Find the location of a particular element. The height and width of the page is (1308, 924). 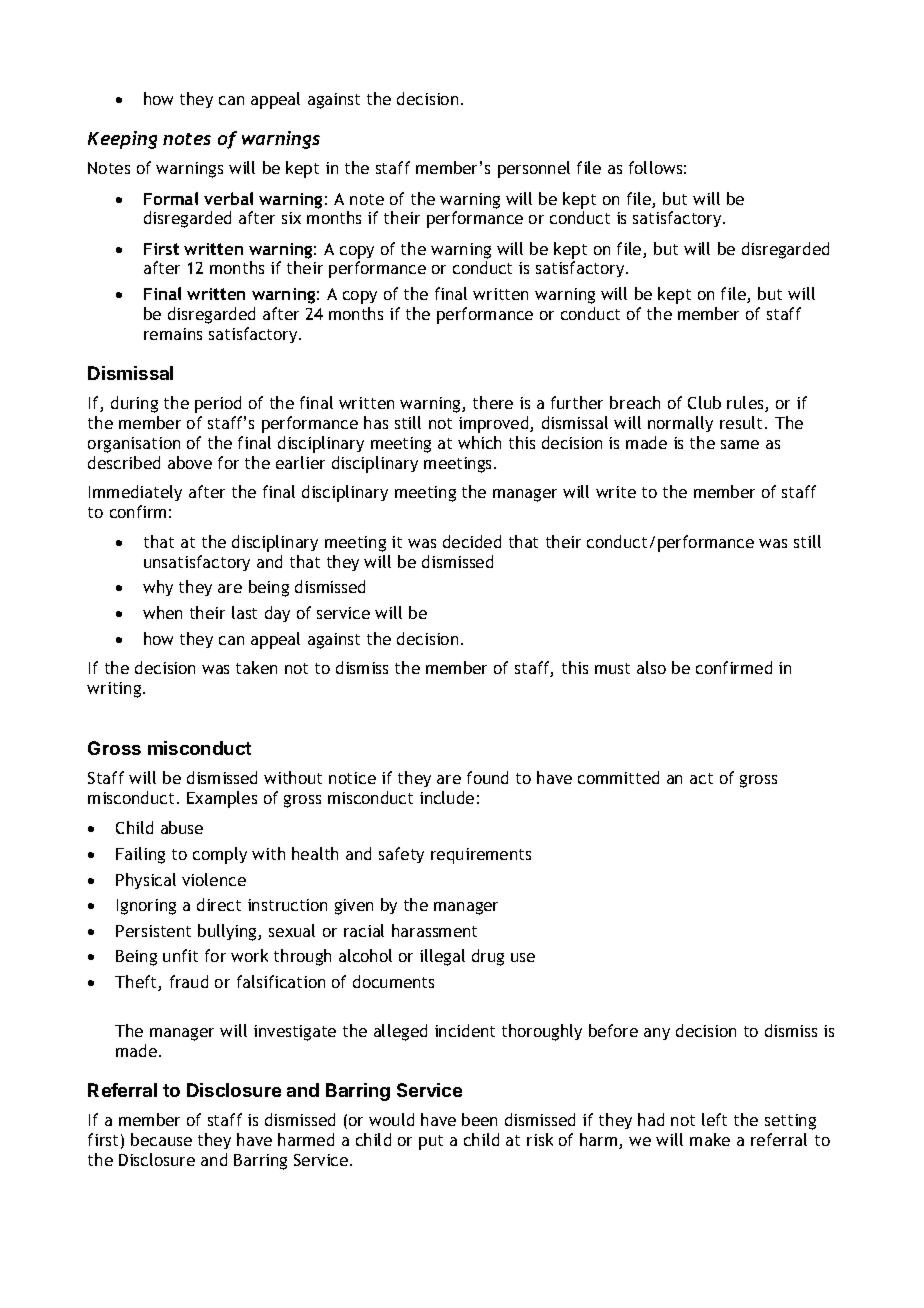

Formal is located at coordinates (171, 198).
